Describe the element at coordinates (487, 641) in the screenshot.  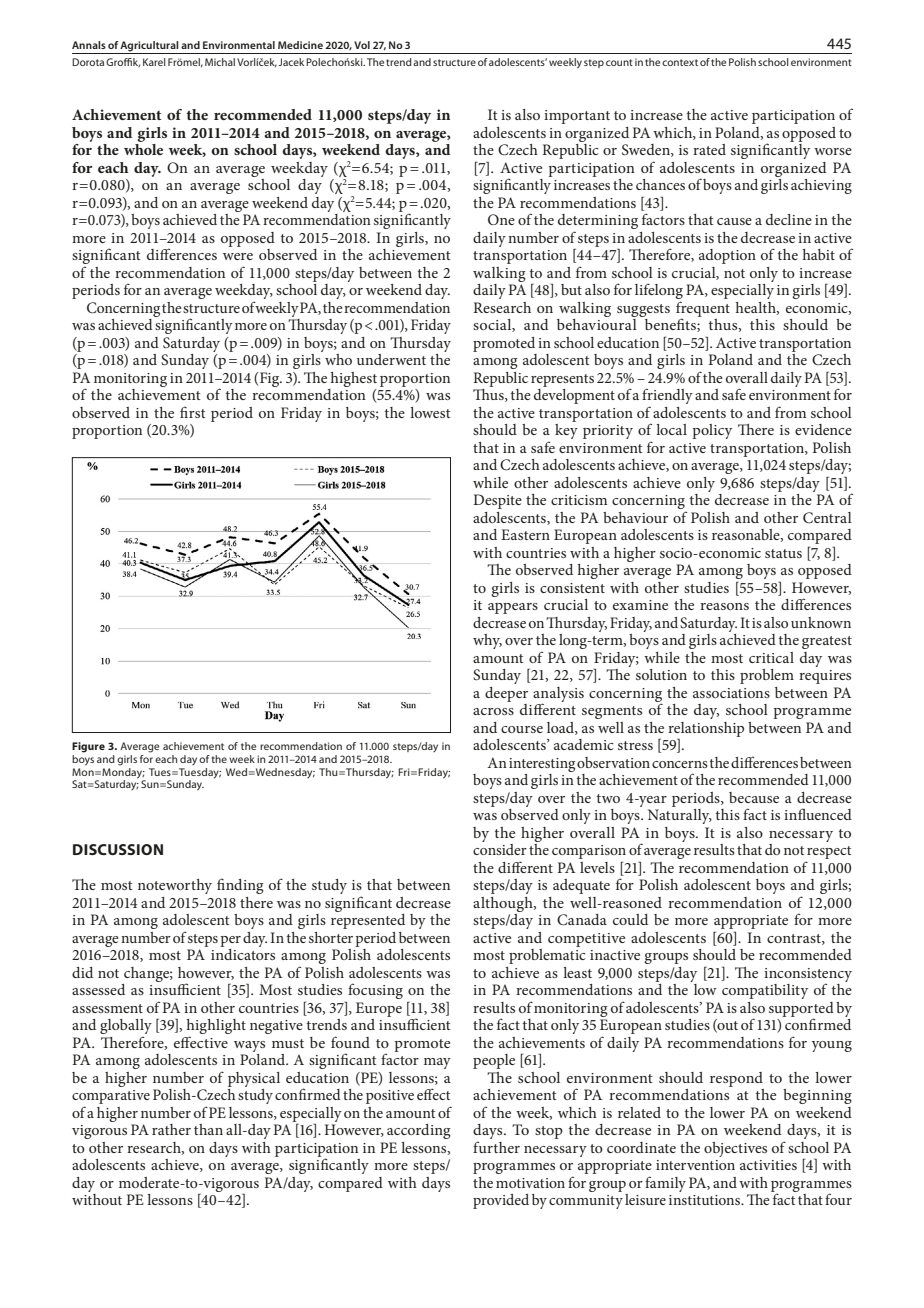
I see `why` at that location.
